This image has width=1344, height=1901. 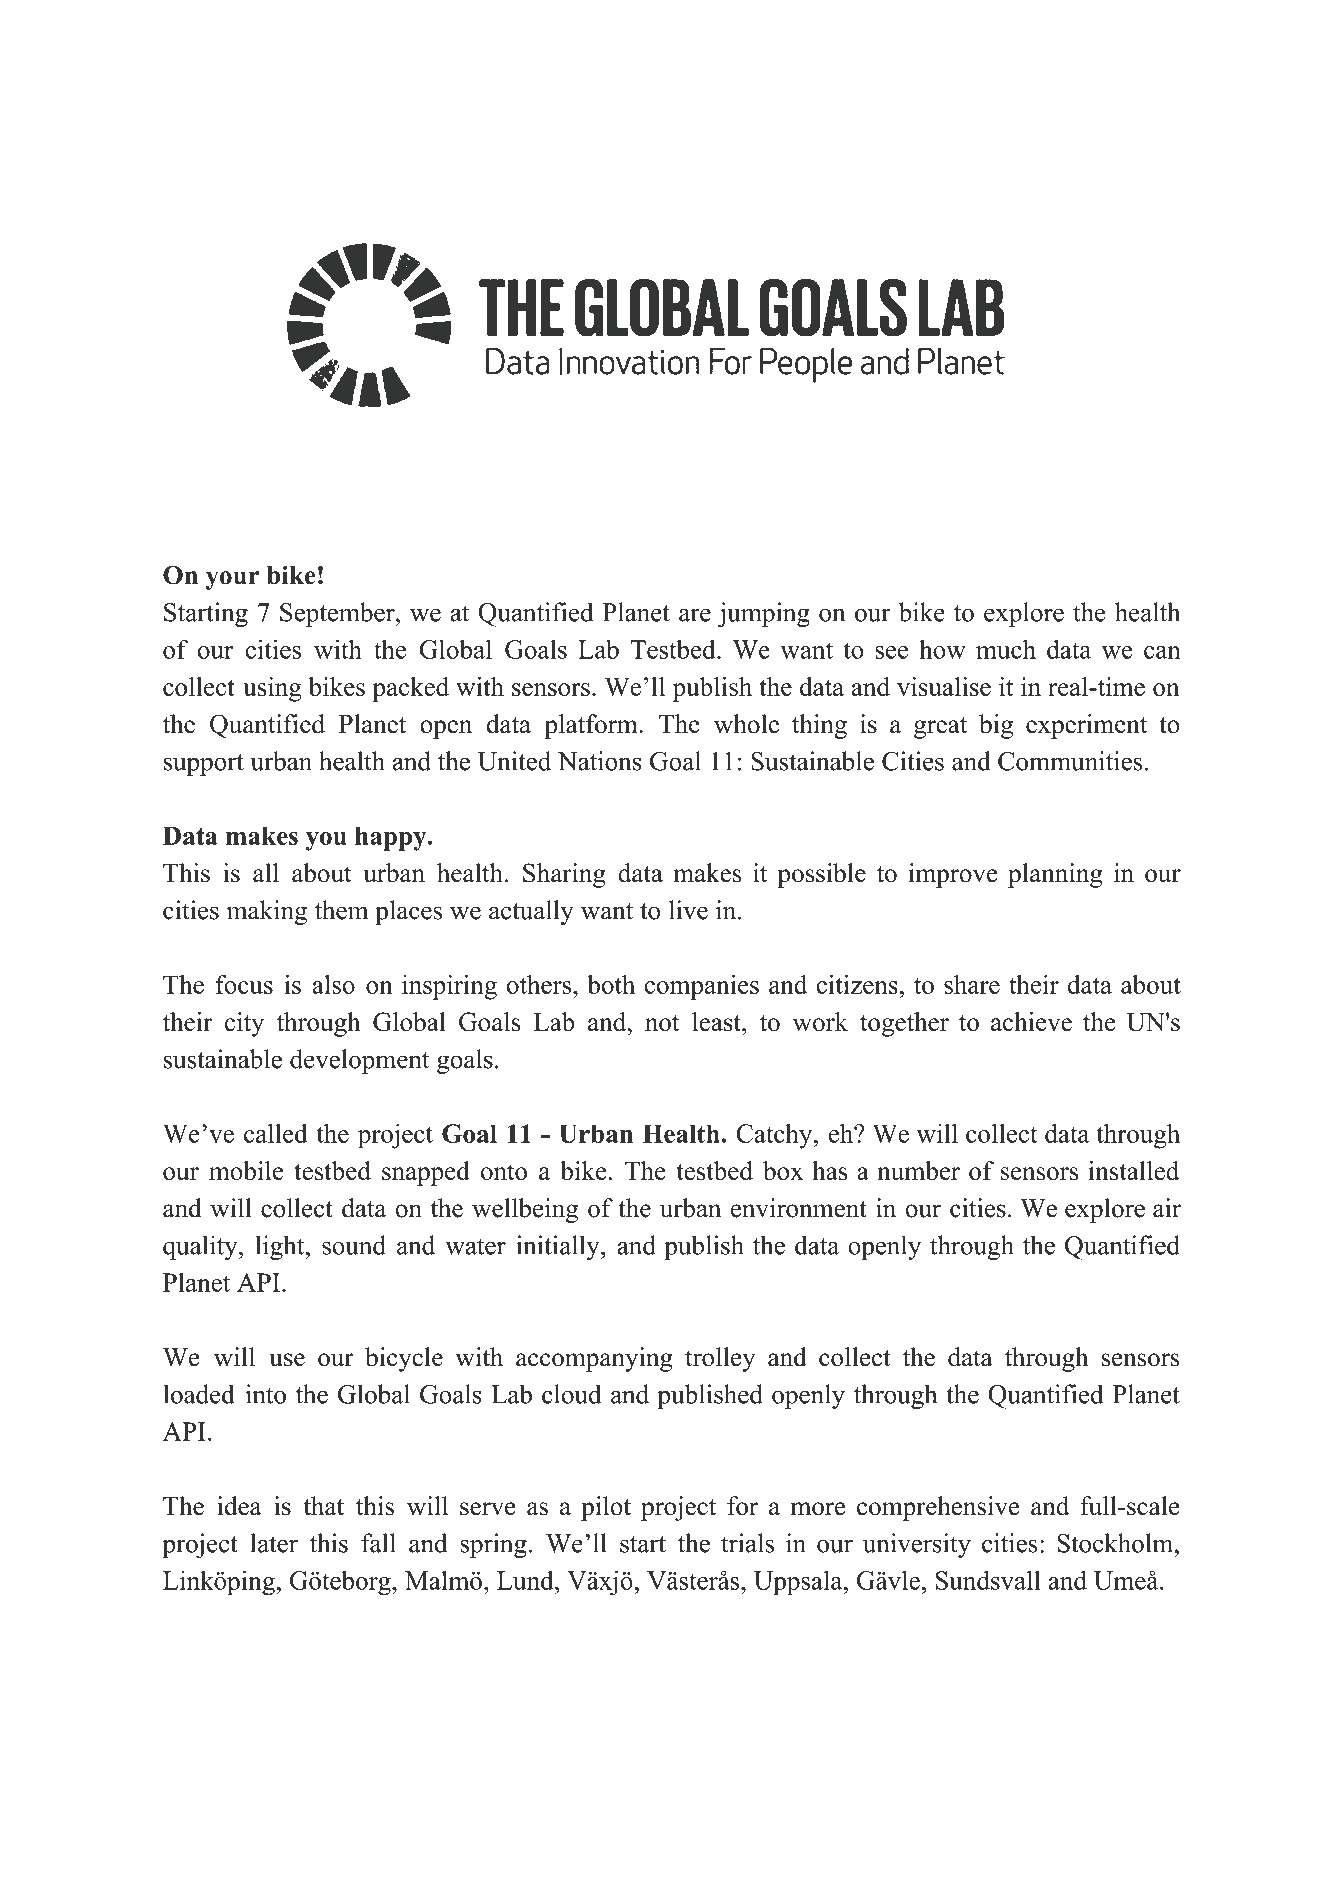 I want to click on later, so click(x=274, y=1543).
